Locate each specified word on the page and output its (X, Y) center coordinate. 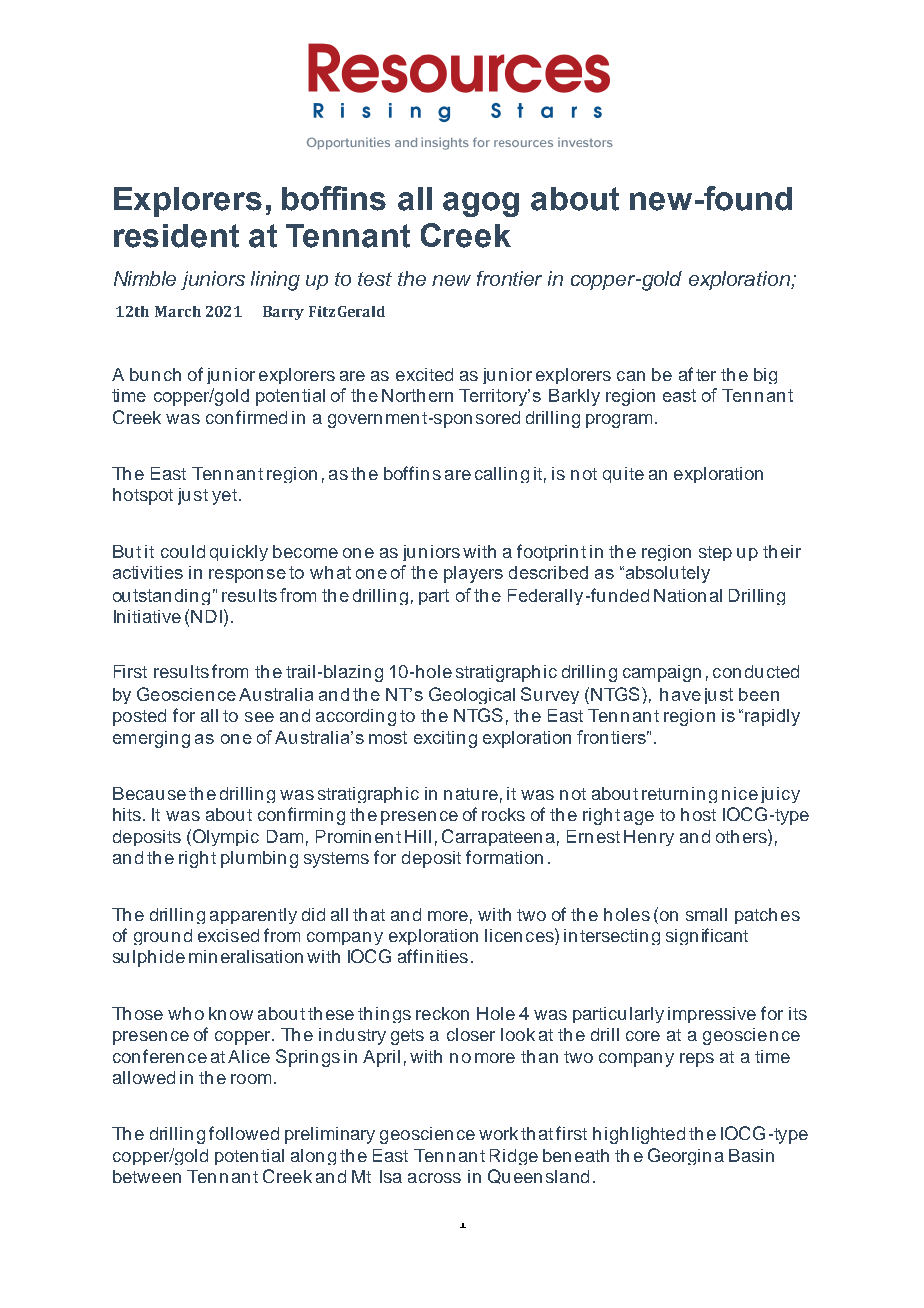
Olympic (224, 837)
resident (176, 236)
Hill (418, 836)
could (183, 551)
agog (481, 204)
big (765, 376)
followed (244, 1133)
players (473, 574)
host (698, 814)
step (715, 553)
